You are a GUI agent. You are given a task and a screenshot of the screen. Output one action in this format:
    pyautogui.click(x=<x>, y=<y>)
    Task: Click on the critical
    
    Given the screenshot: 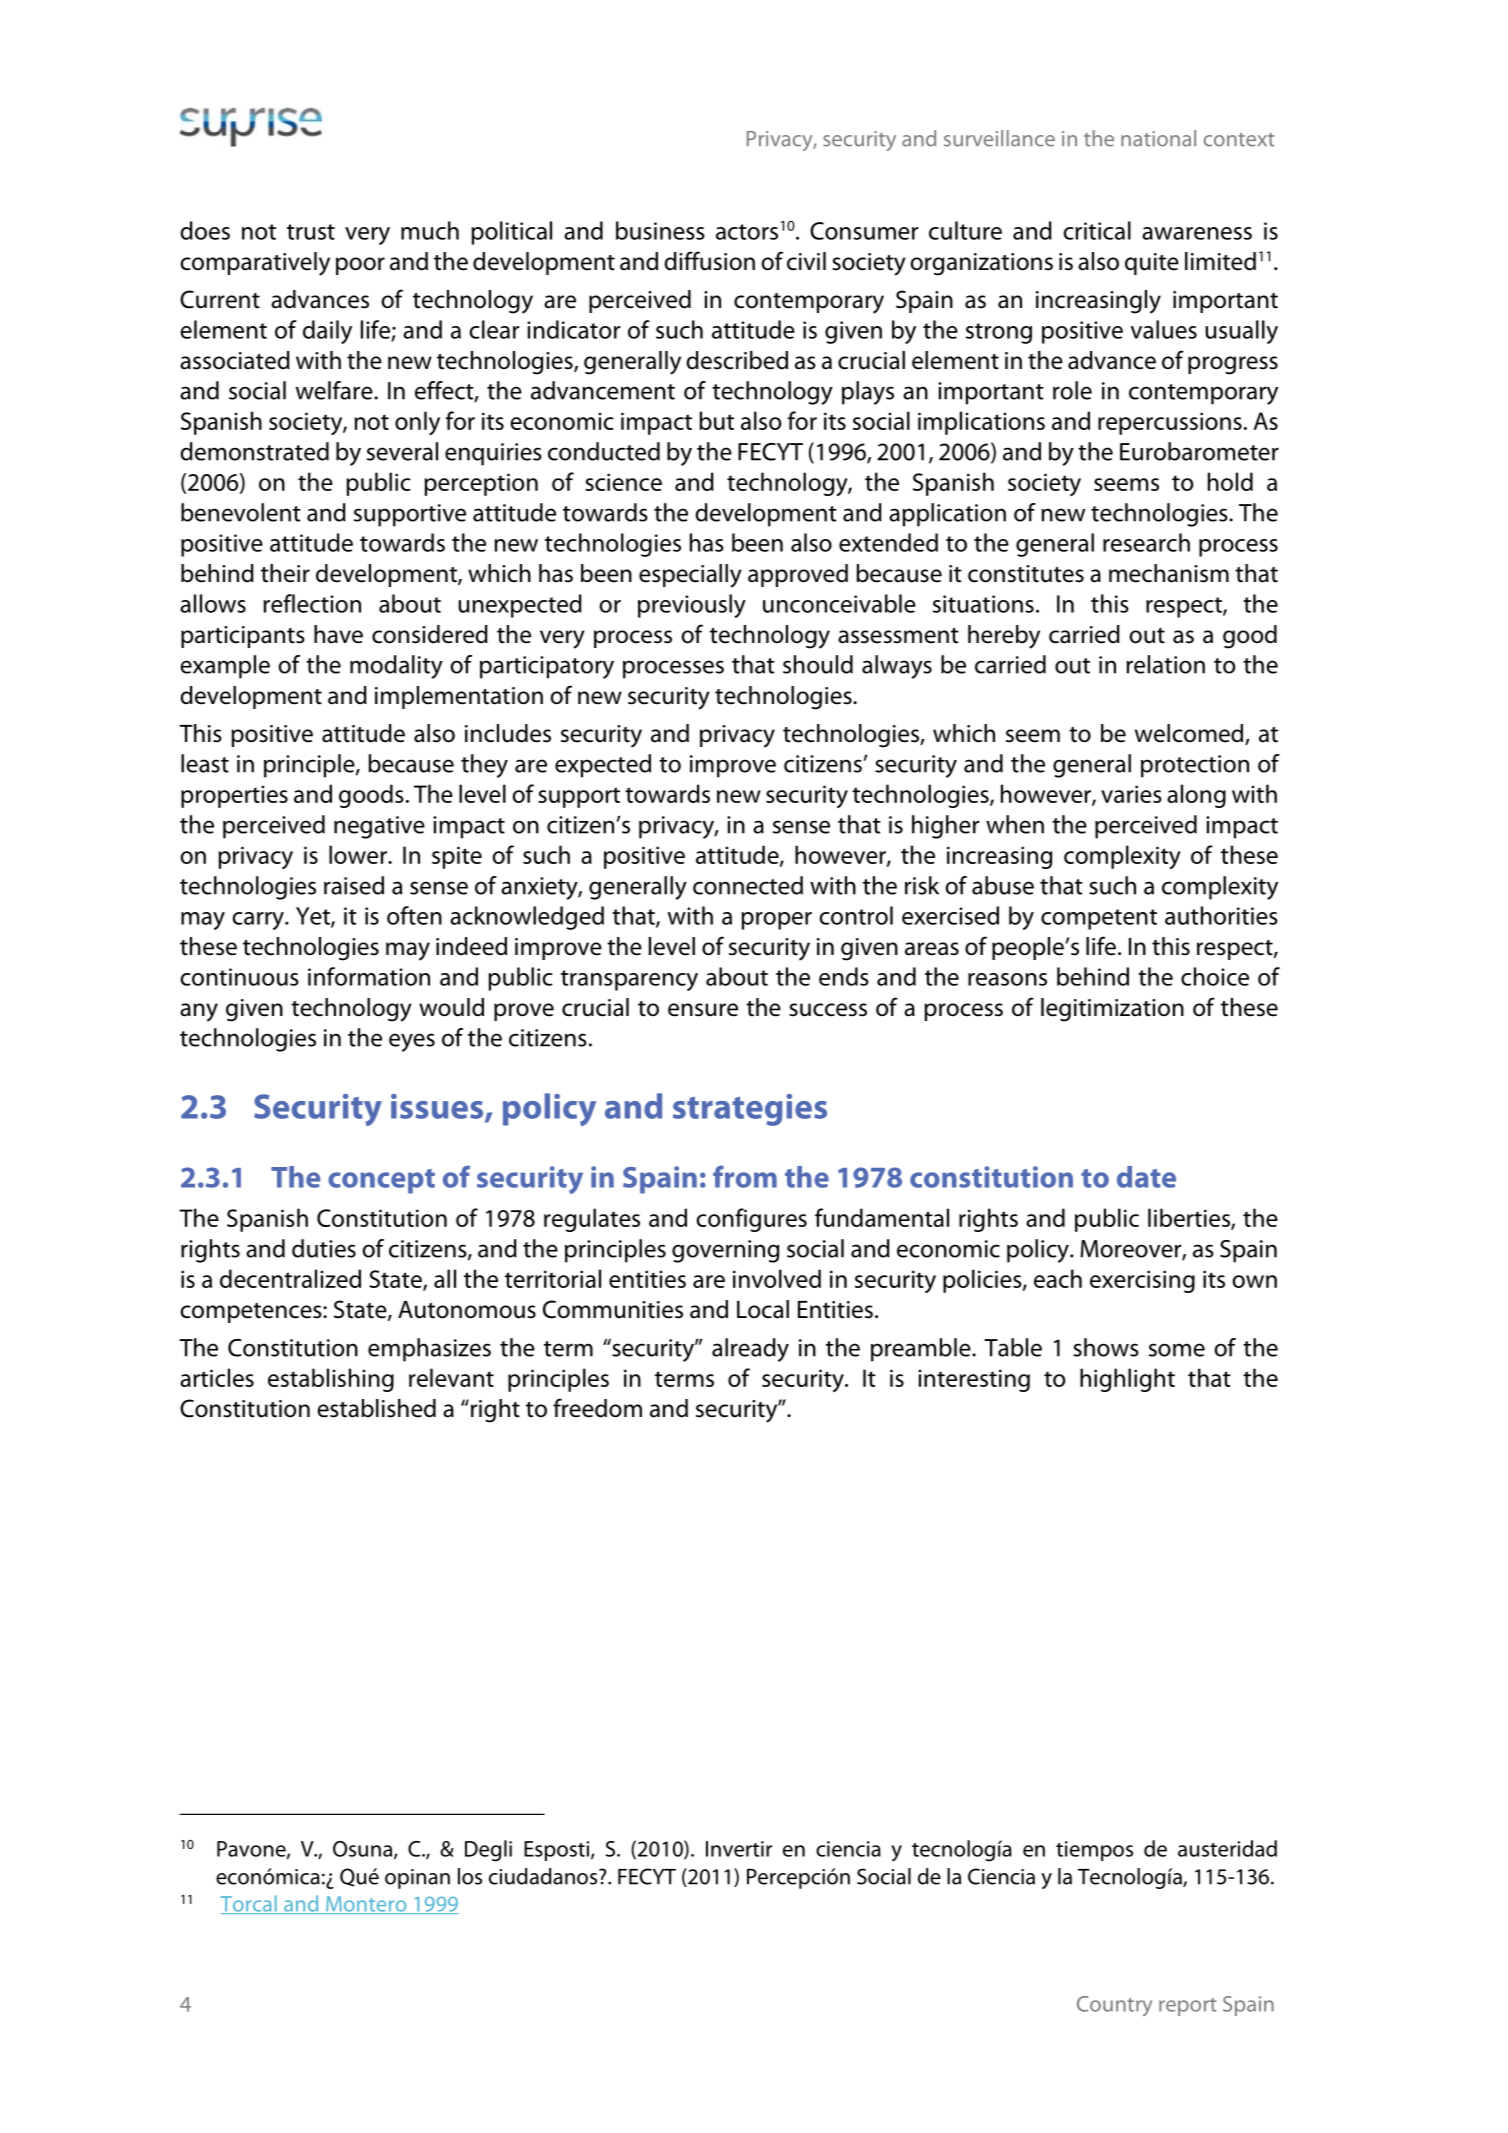 What is the action you would take?
    pyautogui.click(x=1097, y=230)
